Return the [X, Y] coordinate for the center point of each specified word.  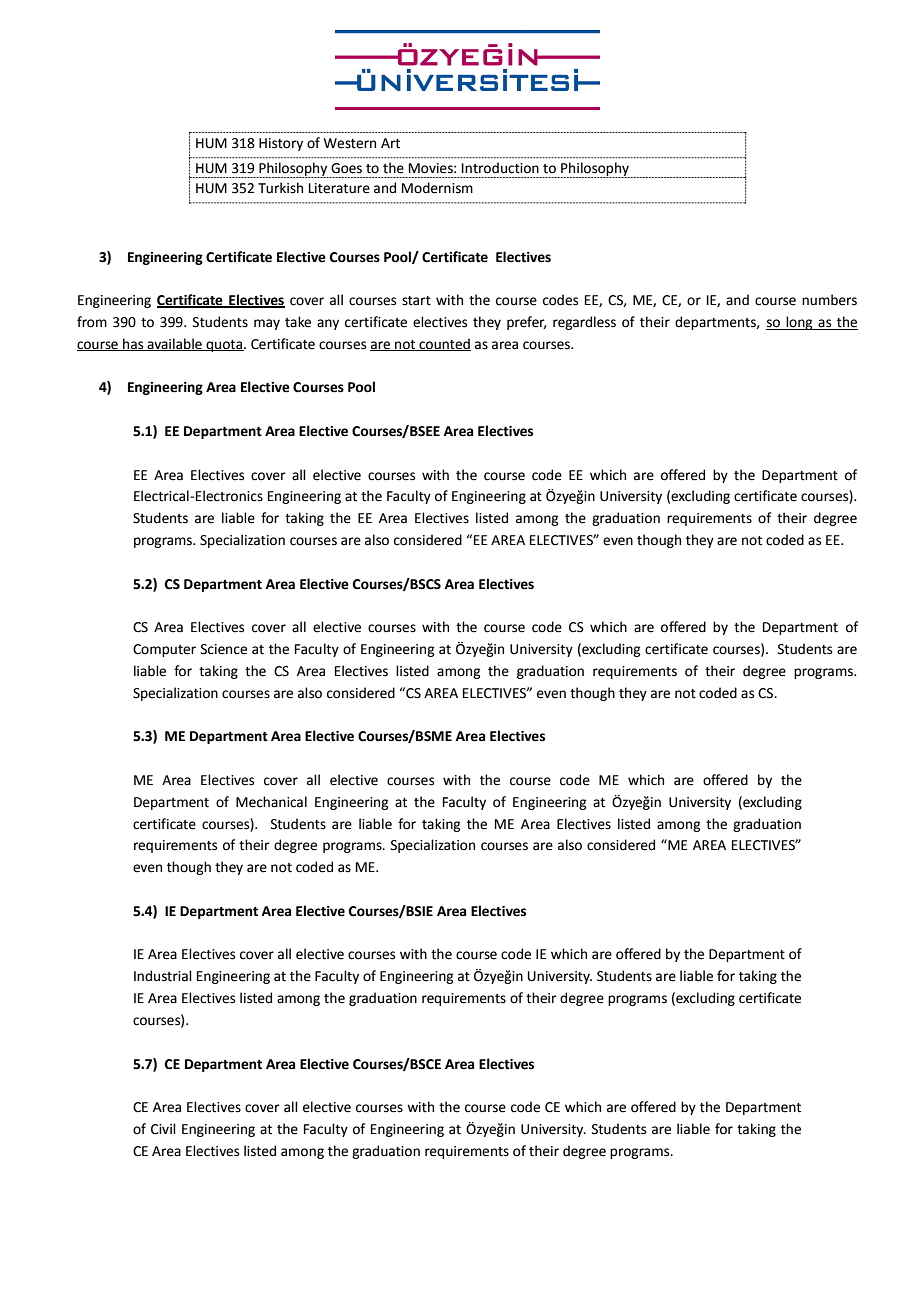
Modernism [437, 188]
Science [224, 649]
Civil [163, 1129]
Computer [164, 650]
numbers [829, 300]
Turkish [280, 188]
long [799, 323]
